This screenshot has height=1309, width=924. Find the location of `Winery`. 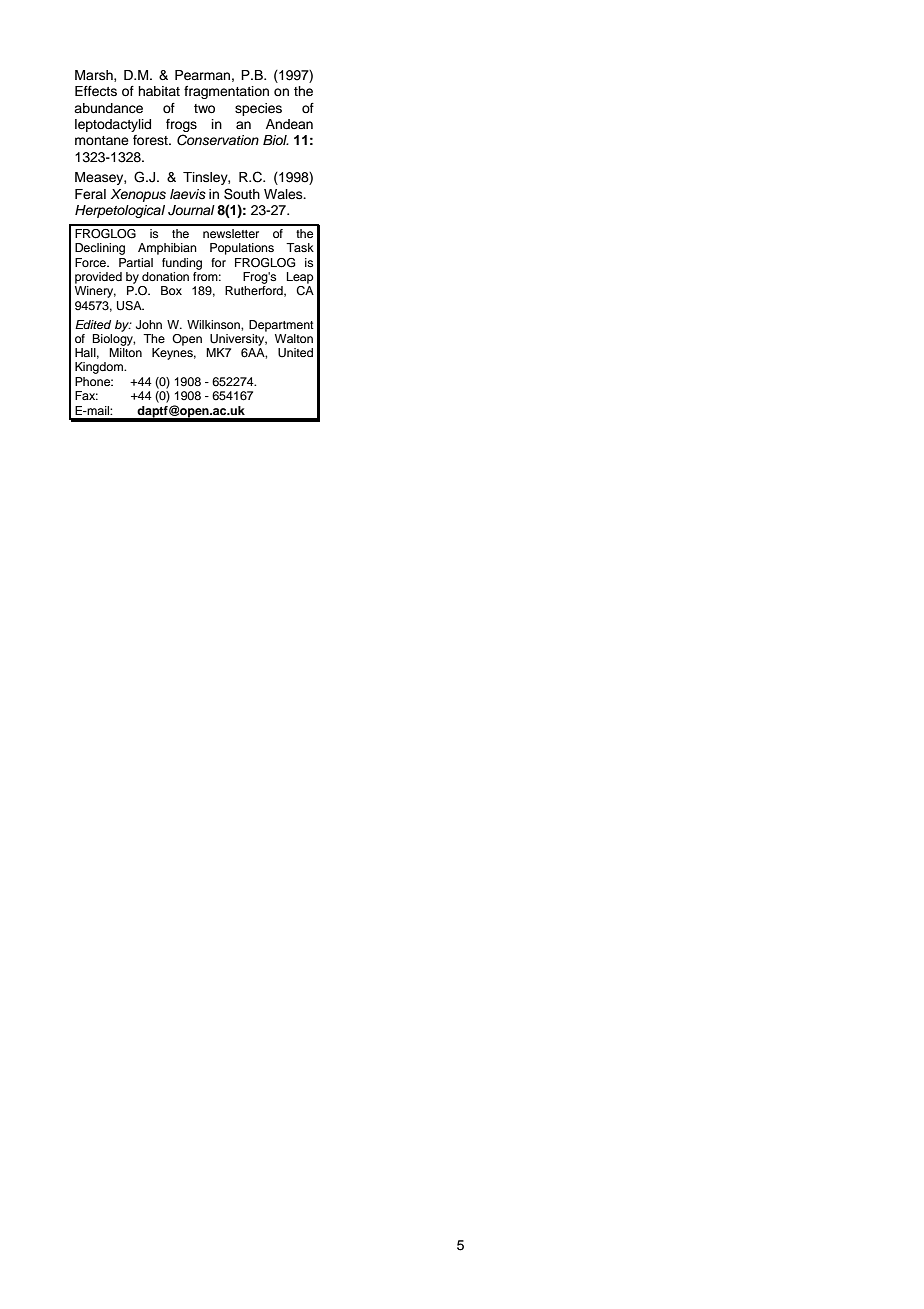

Winery is located at coordinates (95, 292).
